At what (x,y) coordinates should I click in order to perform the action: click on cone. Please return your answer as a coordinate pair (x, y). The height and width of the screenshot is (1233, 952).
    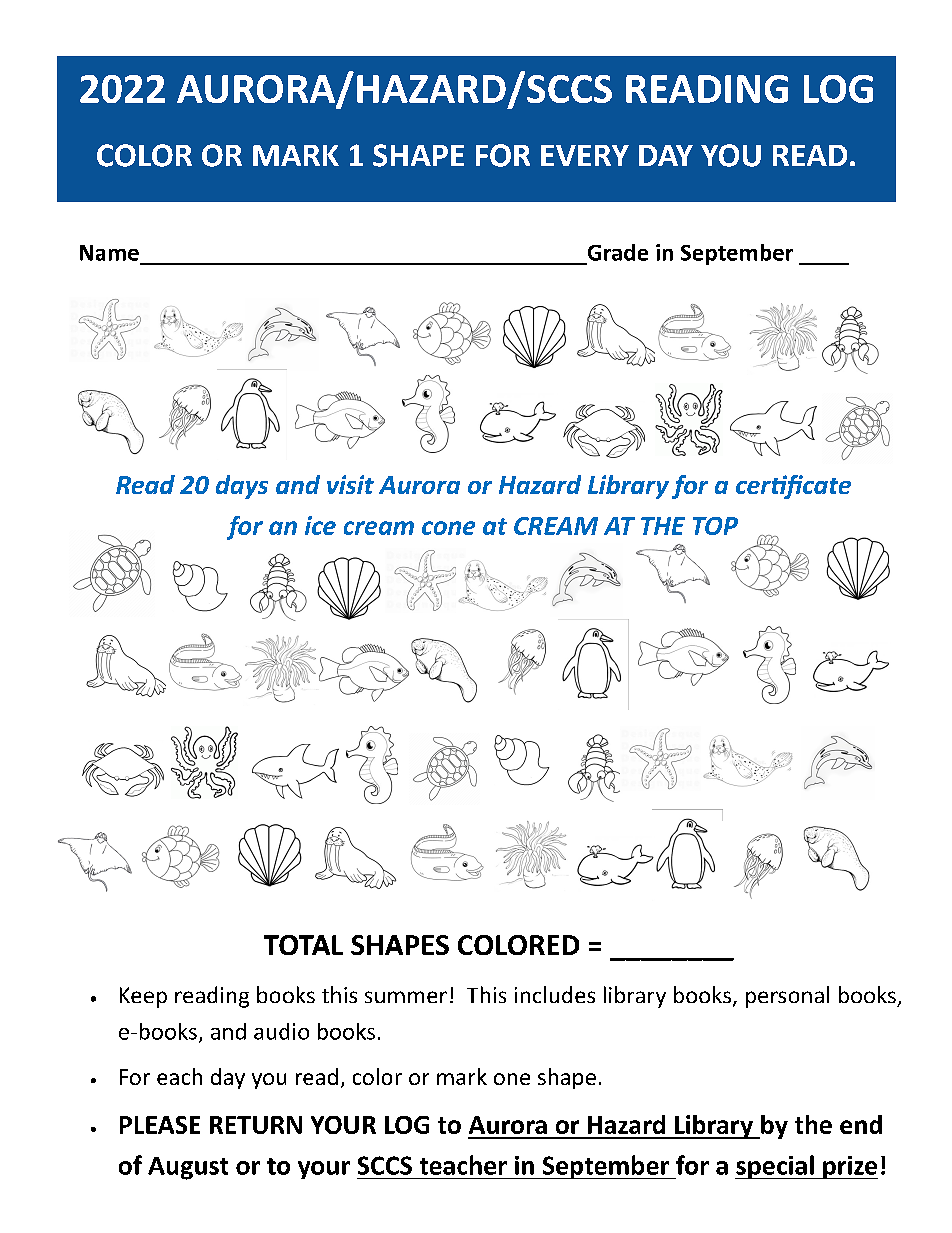
    Looking at the image, I should click on (448, 528).
